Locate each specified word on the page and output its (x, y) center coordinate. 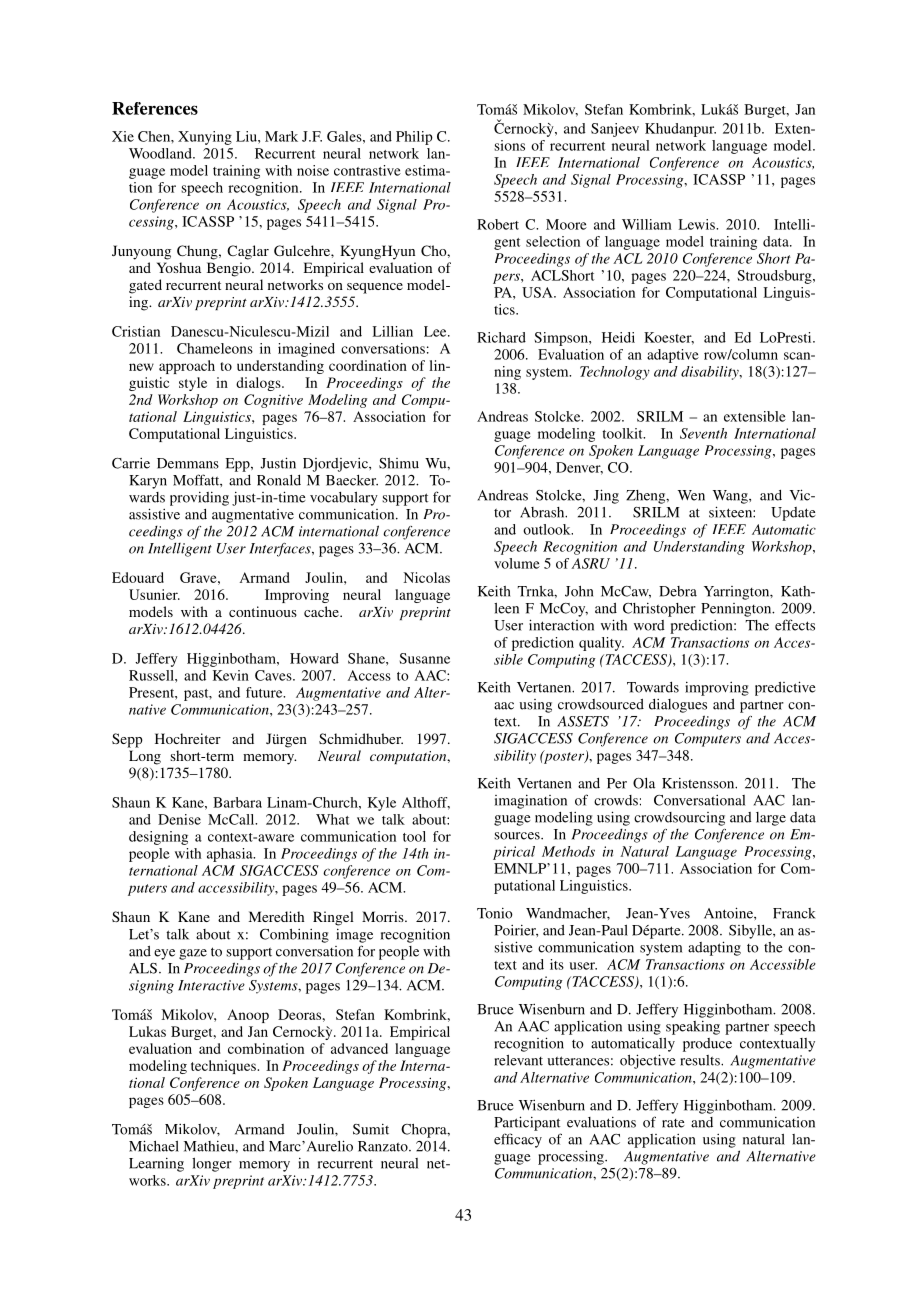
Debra (678, 591)
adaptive (673, 356)
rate (673, 1123)
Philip (414, 138)
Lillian (392, 331)
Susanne (424, 658)
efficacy (518, 1140)
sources (518, 836)
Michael (154, 1146)
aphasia (231, 855)
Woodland (161, 153)
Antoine (729, 913)
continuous (263, 611)
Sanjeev (615, 130)
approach (187, 367)
